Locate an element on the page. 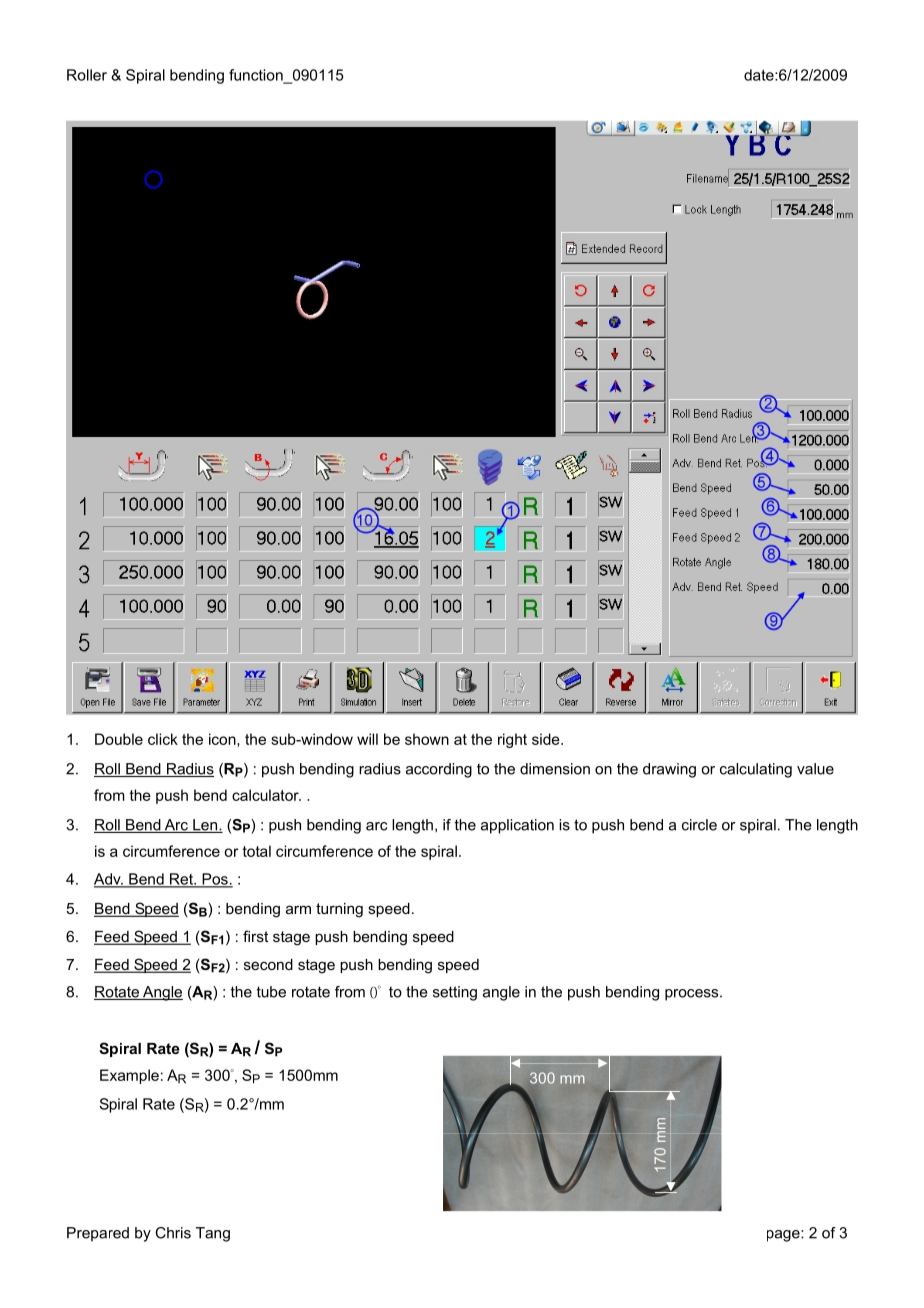 This document has height=1308, width=924. calculating is located at coordinates (756, 770).
